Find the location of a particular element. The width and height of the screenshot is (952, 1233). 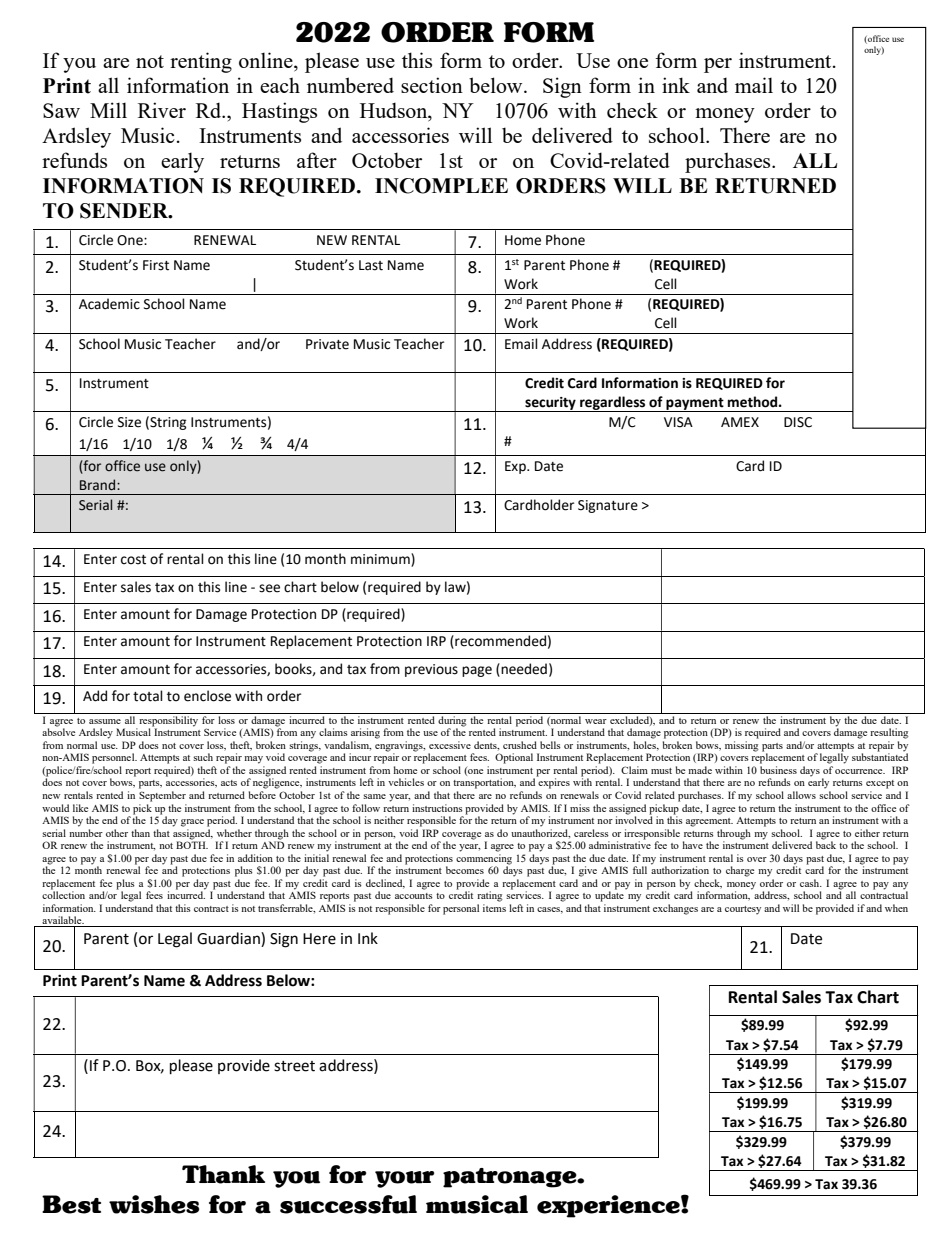

payment is located at coordinates (695, 405).
